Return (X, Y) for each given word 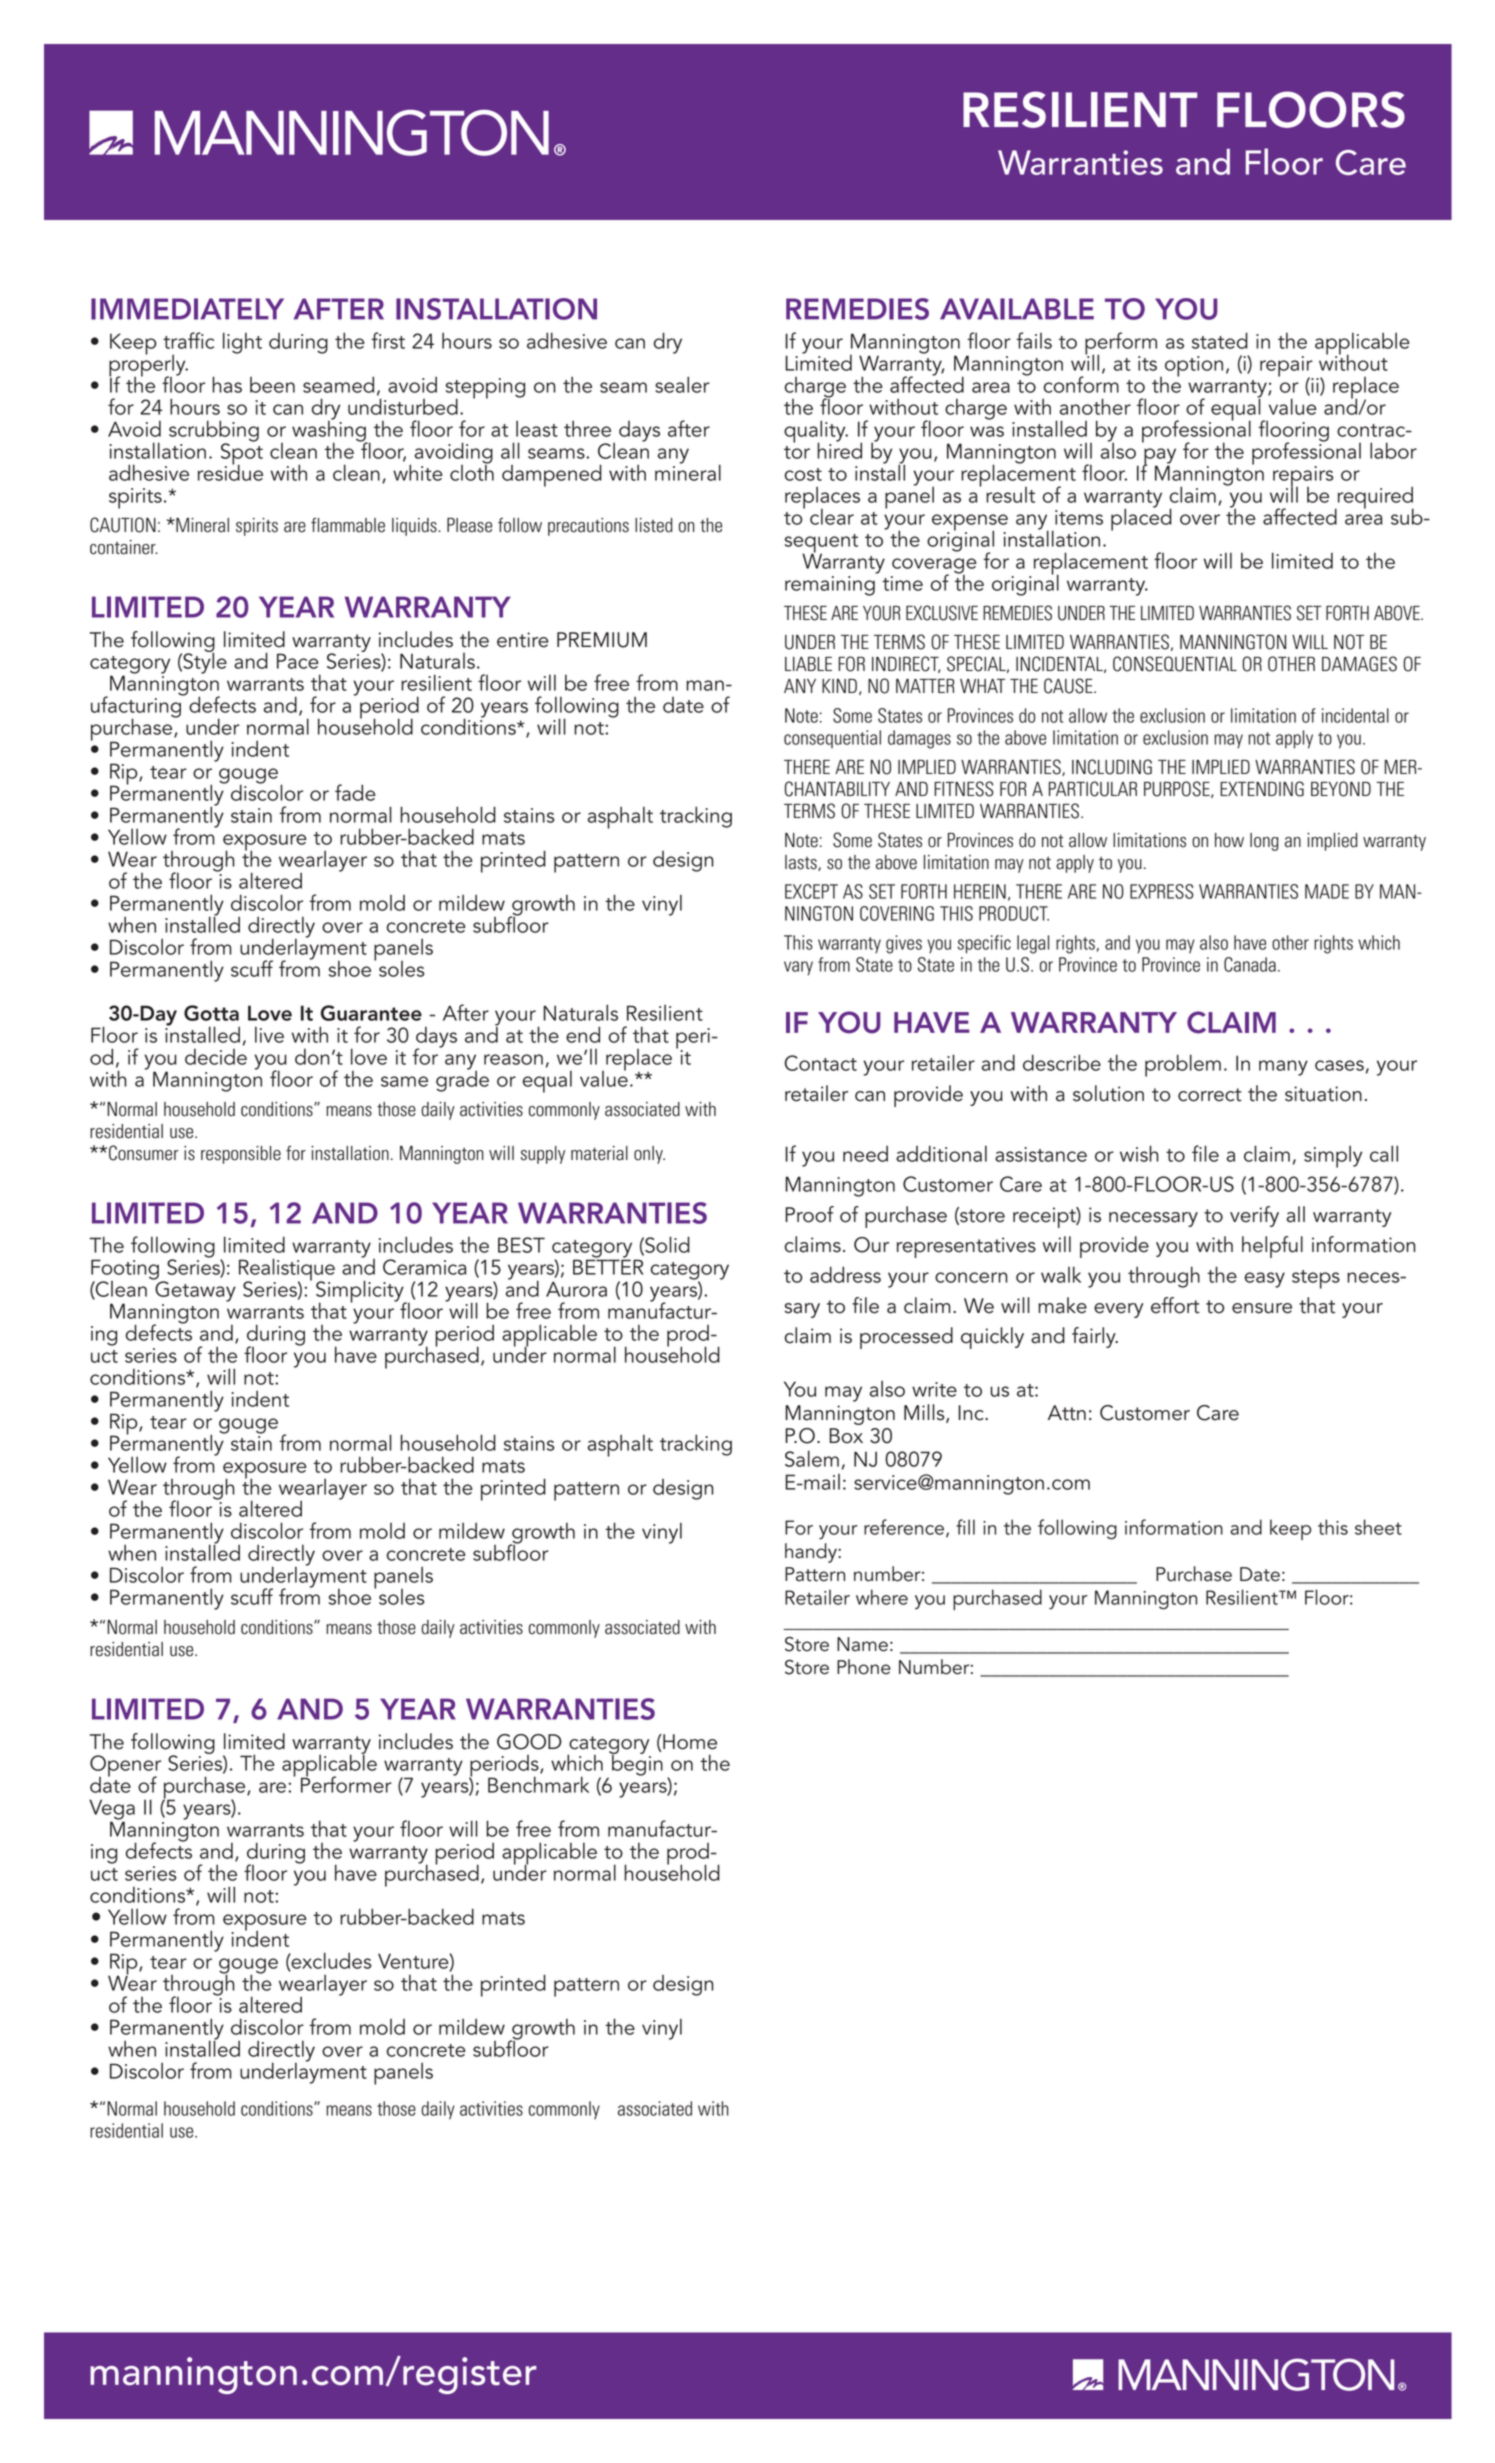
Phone (864, 1667)
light (242, 343)
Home (689, 1742)
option (1194, 366)
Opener (125, 1767)
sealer (682, 384)
